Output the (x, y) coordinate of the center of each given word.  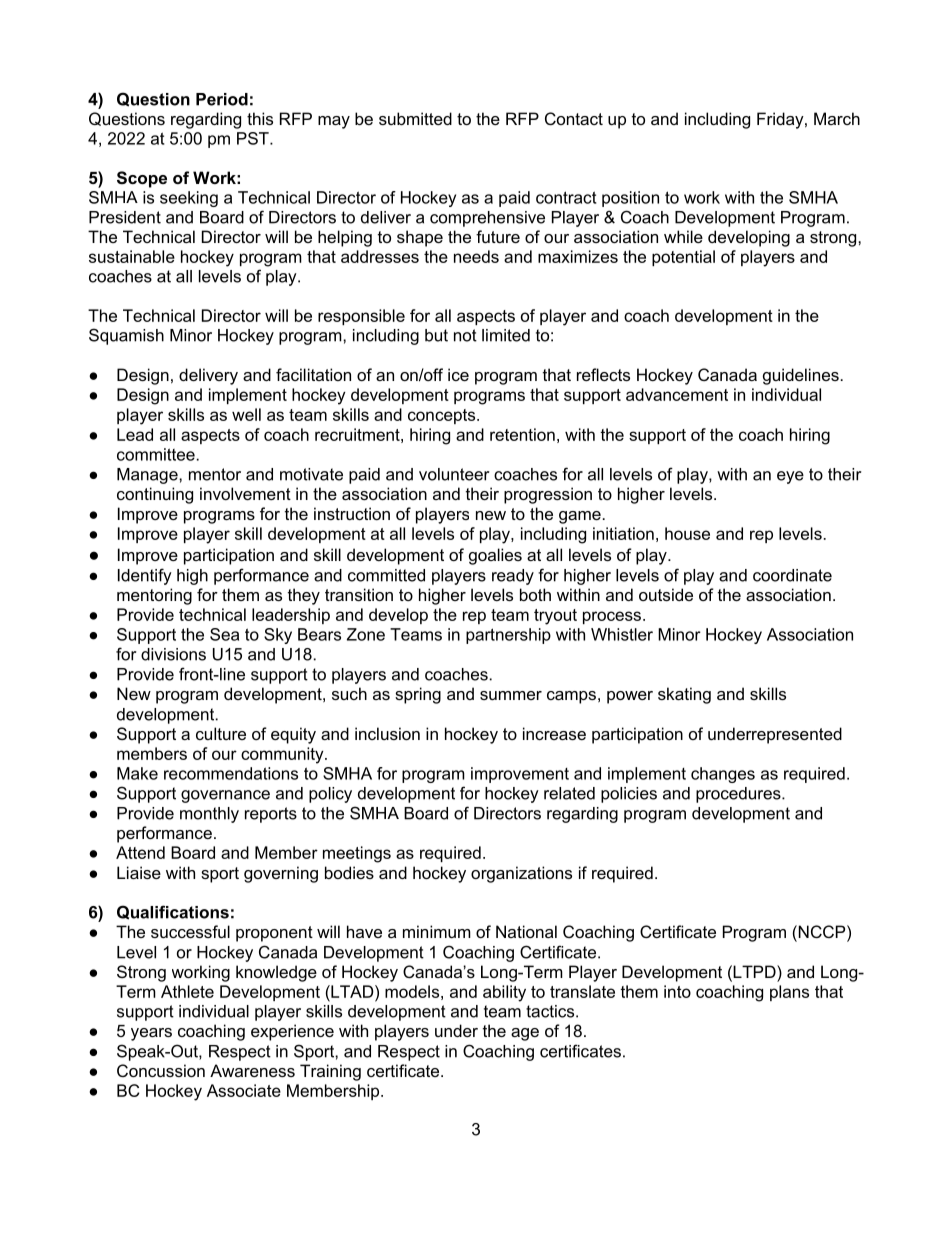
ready (513, 577)
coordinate (792, 575)
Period (222, 99)
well (246, 414)
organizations (521, 874)
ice (458, 374)
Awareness (252, 1070)
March (837, 118)
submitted (415, 118)
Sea (224, 634)
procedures (739, 795)
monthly (209, 815)
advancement (677, 394)
